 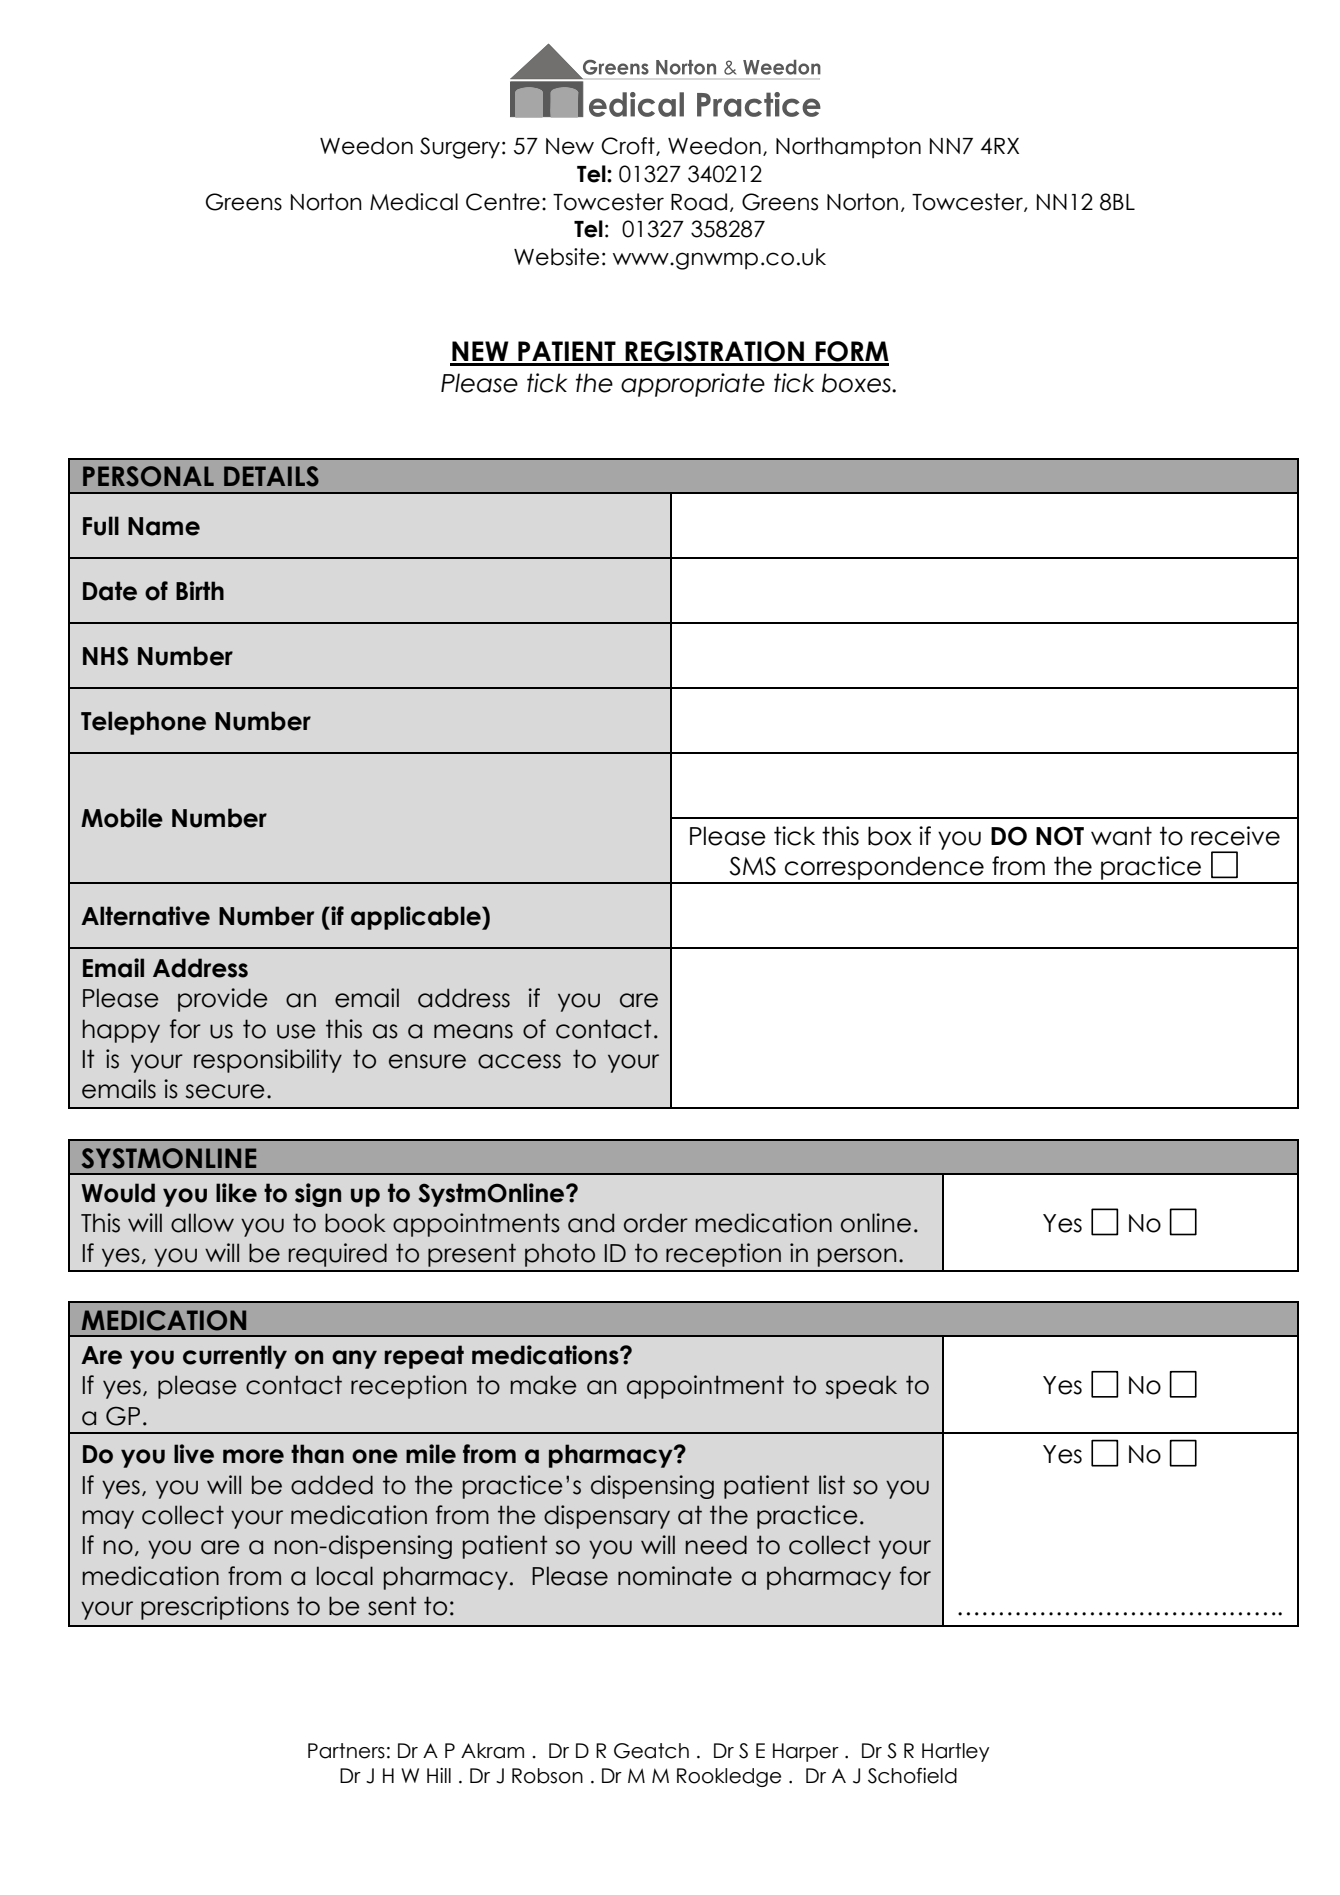 I want to click on Road, so click(x=699, y=202).
